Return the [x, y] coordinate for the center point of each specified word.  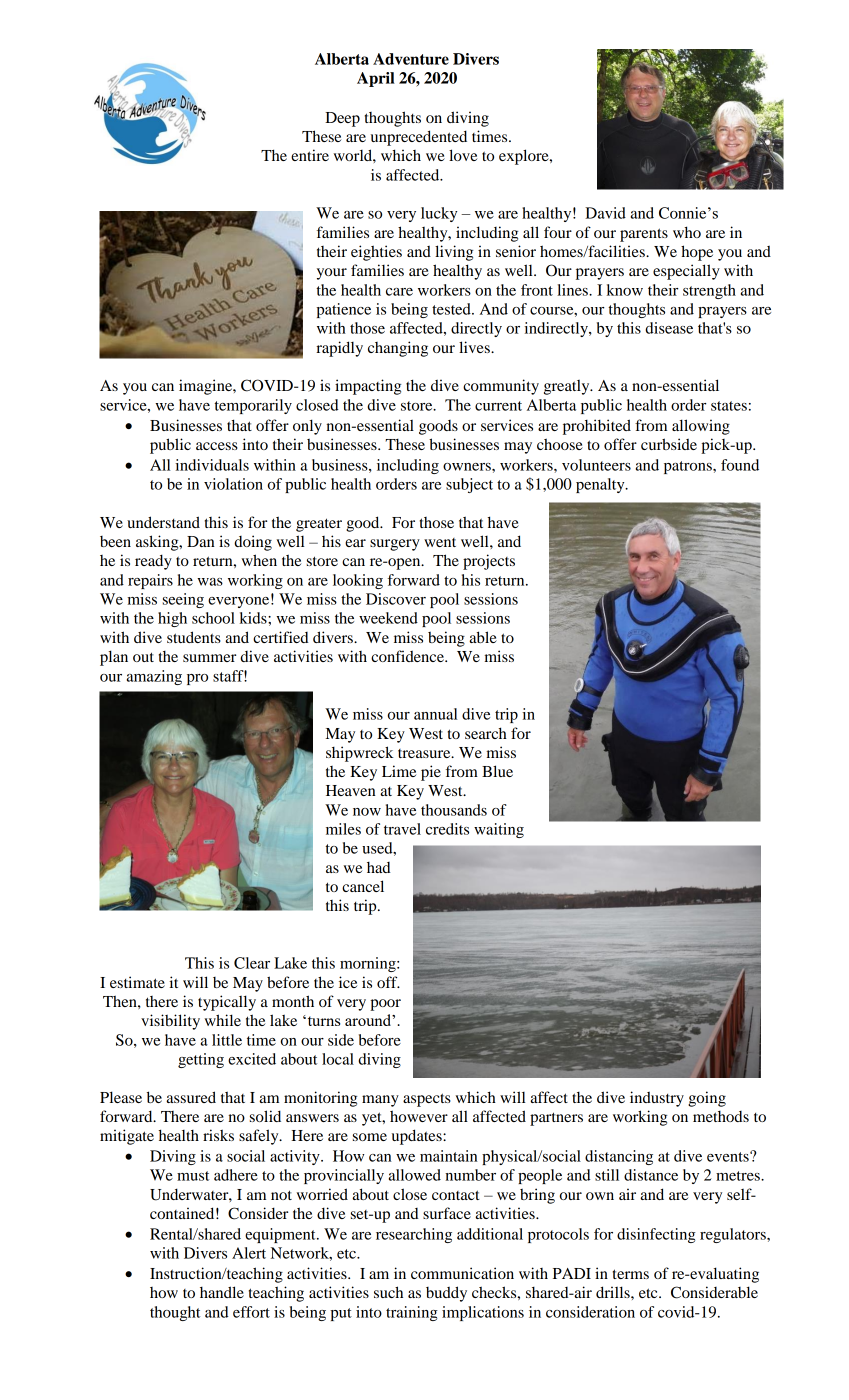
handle [222, 1292]
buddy [446, 1294]
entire [310, 155]
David [605, 213]
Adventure [411, 59]
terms [631, 1274]
